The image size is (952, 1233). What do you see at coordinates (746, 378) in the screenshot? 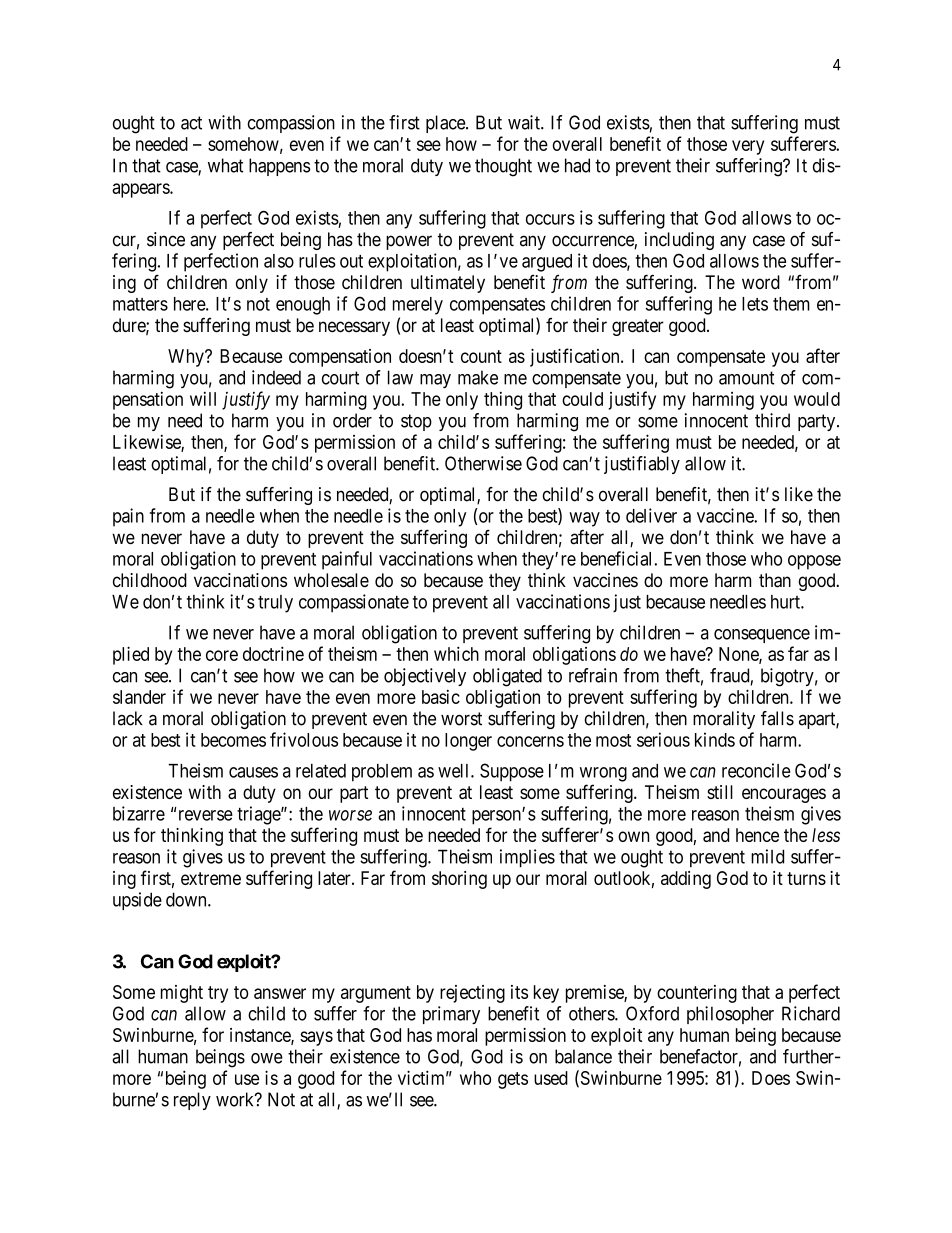
I see `amount` at bounding box center [746, 378].
